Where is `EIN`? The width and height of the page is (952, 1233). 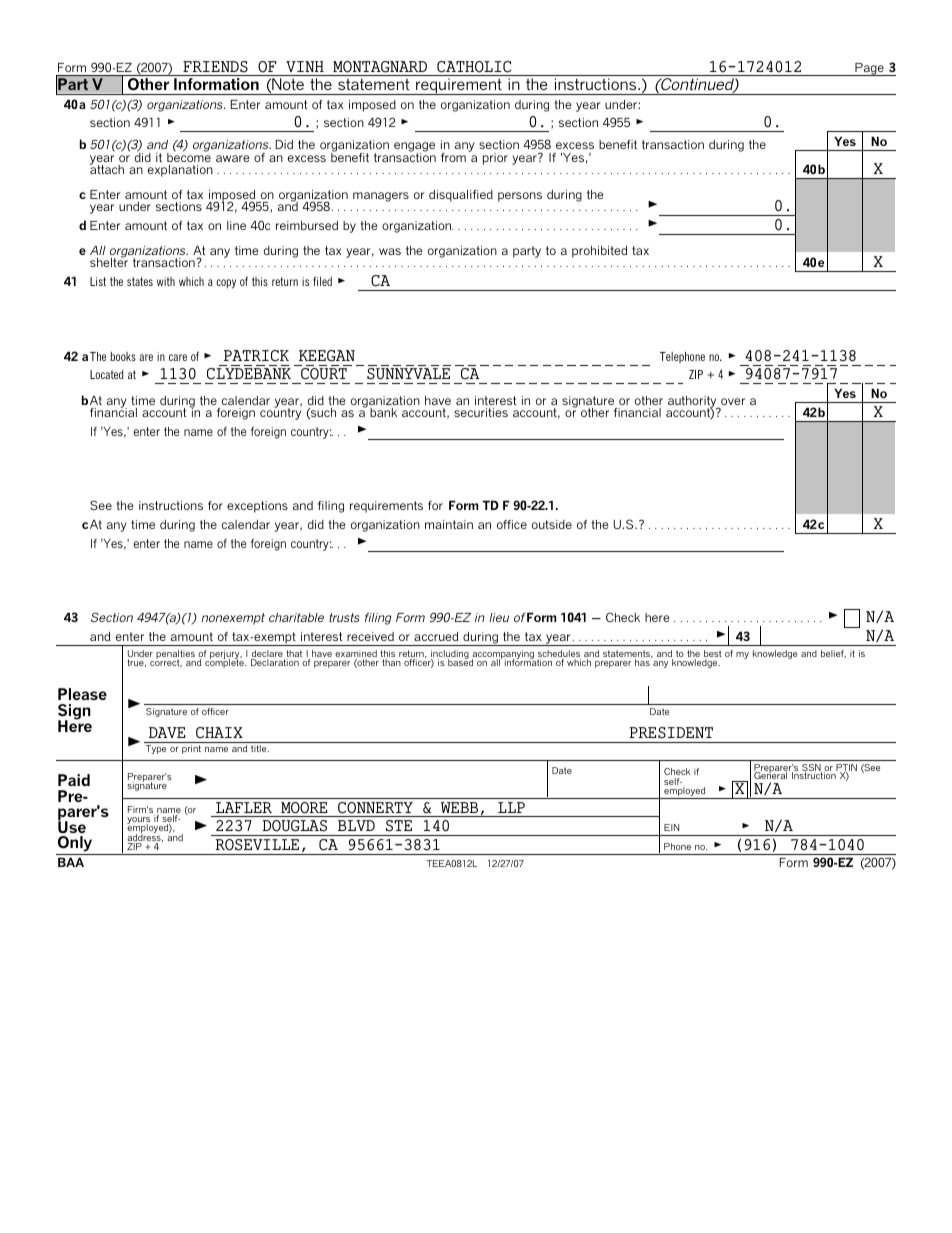
EIN is located at coordinates (671, 827).
